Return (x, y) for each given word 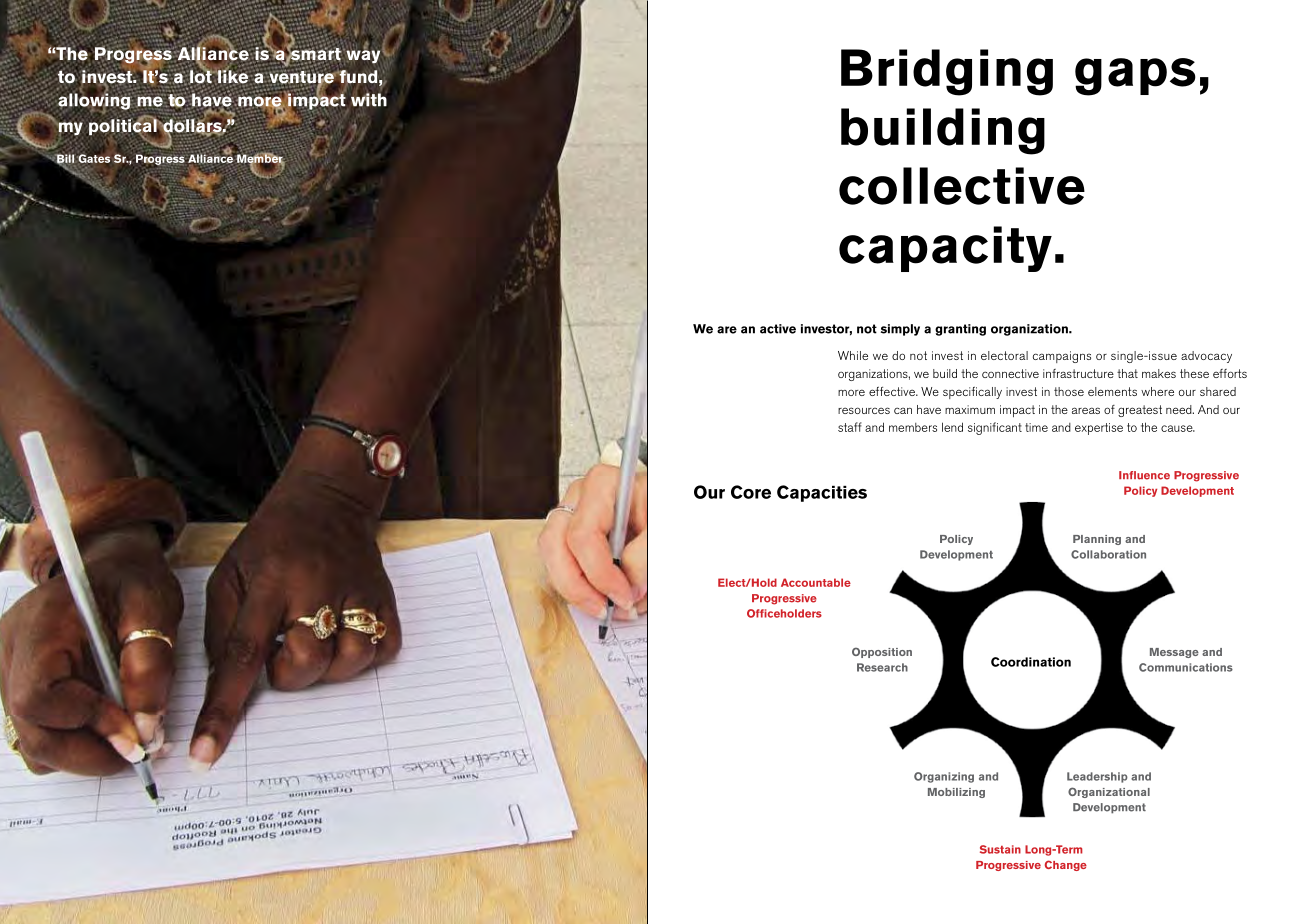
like (232, 76)
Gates (93, 158)
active (778, 329)
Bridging (947, 72)
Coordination (1031, 662)
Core (751, 492)
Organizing (944, 777)
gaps (1135, 77)
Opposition (882, 652)
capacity (945, 249)
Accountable (816, 582)
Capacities (822, 493)
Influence (1144, 475)
